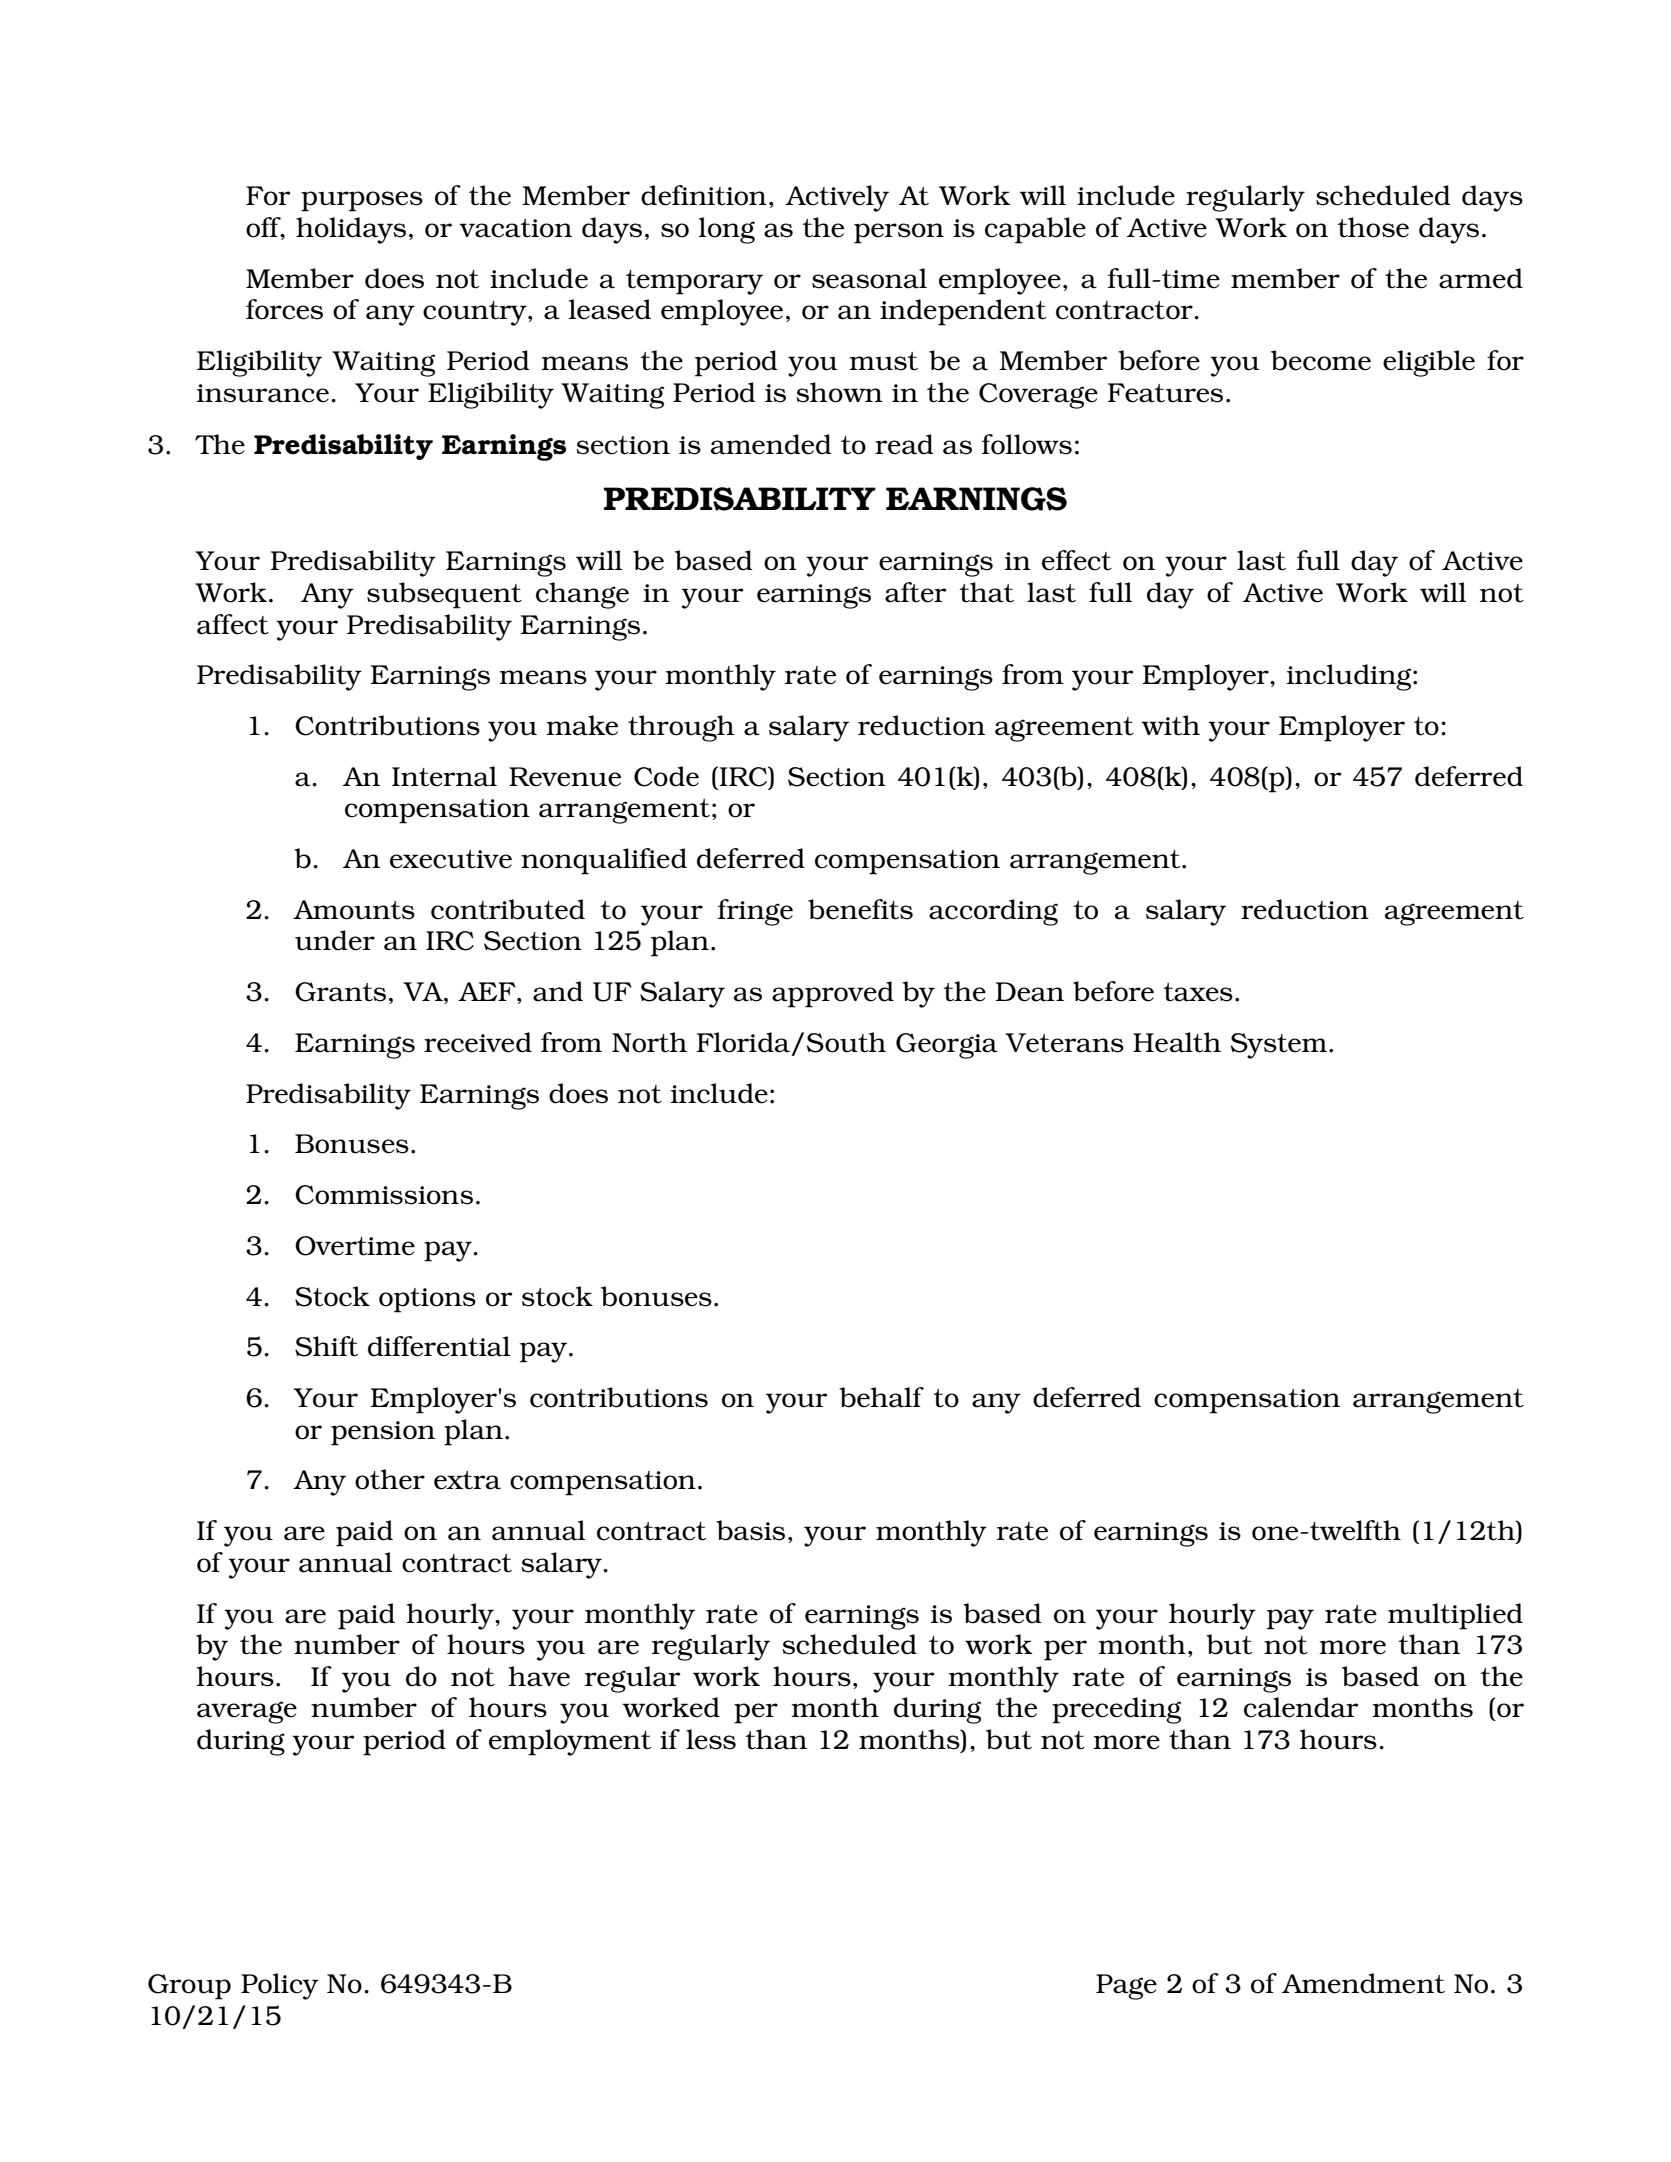 The image size is (1671, 2162). Describe the element at coordinates (1126, 1987) in the page. I see `Page` at that location.
